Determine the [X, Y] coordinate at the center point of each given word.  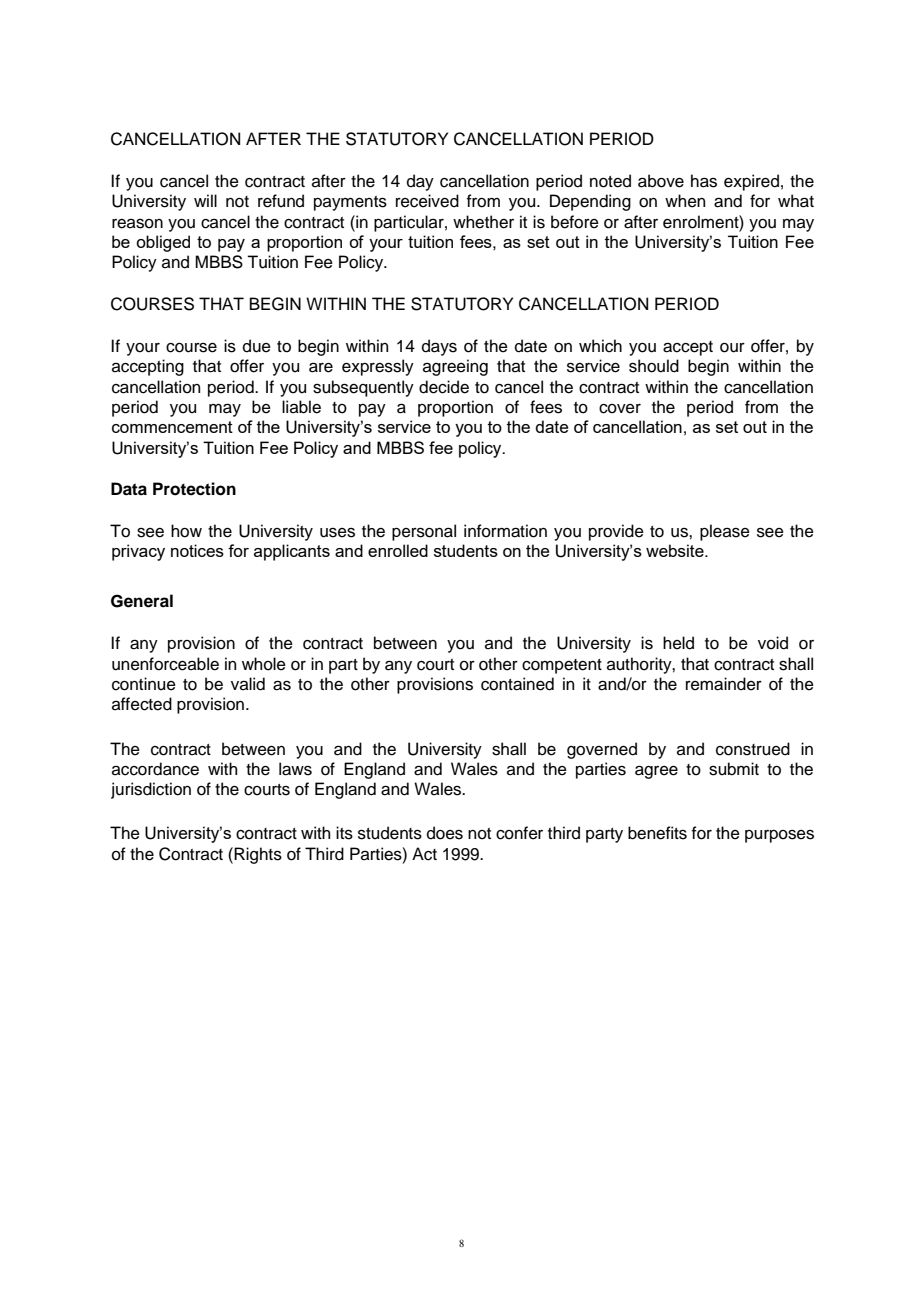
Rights [258, 855]
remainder [724, 684]
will [205, 200]
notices [197, 550]
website [676, 550]
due [257, 346]
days [439, 347]
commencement [172, 427]
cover [620, 409]
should [654, 366]
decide [444, 387]
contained [517, 684]
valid [248, 684]
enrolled [398, 550]
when [685, 201]
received [427, 201]
